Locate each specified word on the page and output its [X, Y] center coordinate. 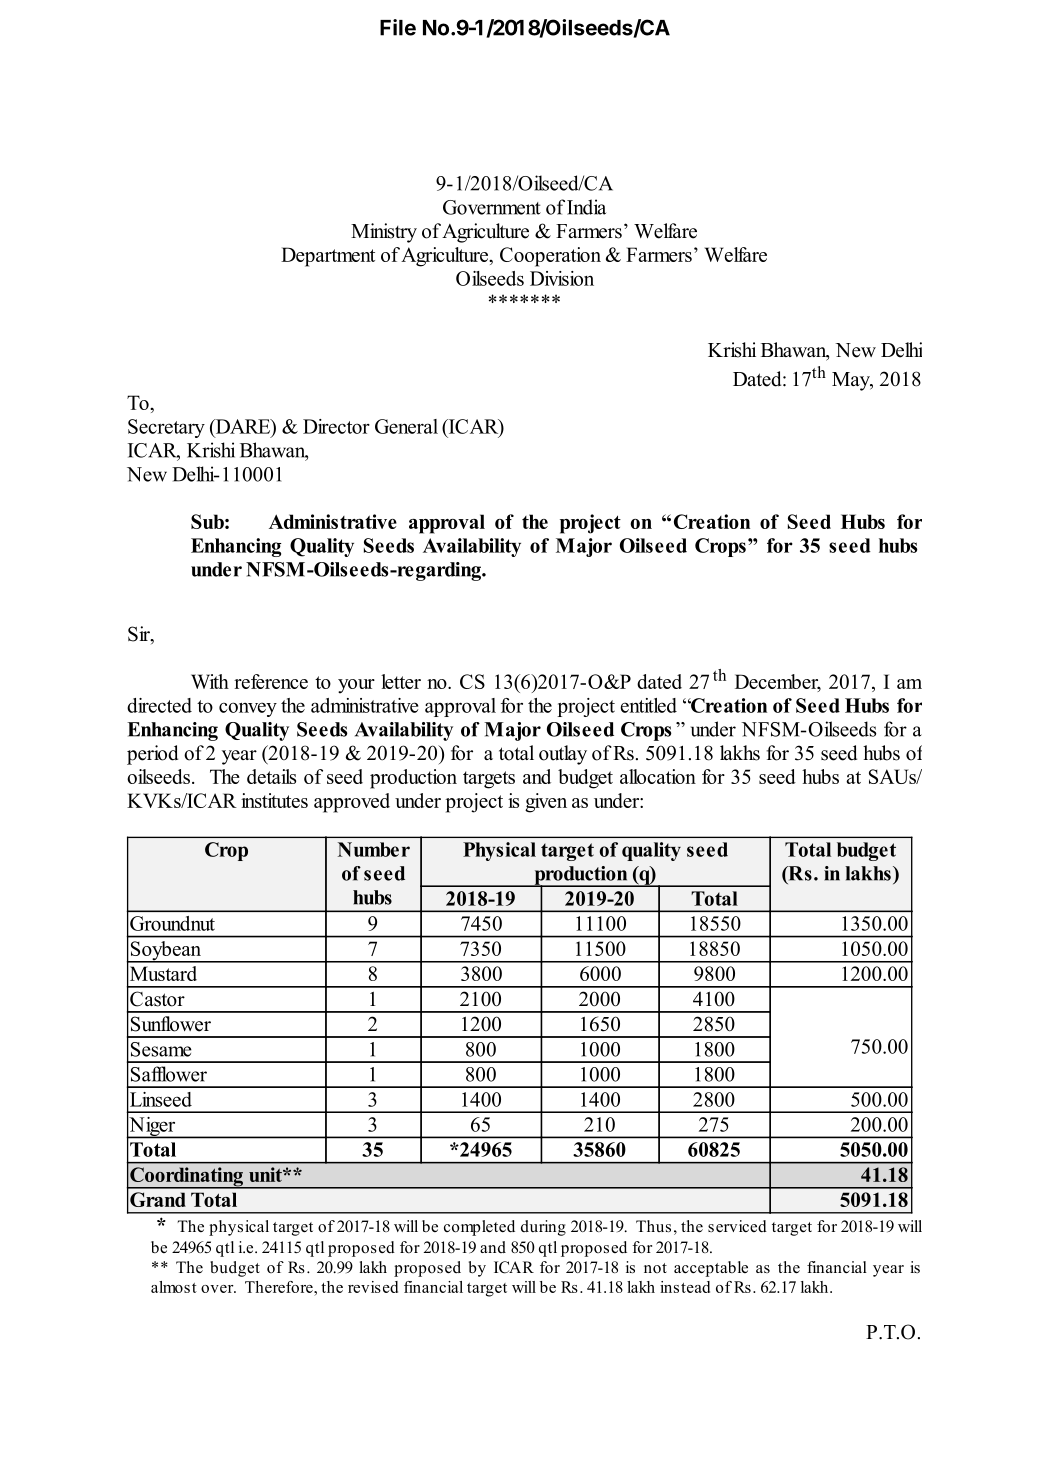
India [586, 207]
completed [479, 1228]
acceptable [711, 1269]
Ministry [384, 233]
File [398, 27]
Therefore [280, 1287]
